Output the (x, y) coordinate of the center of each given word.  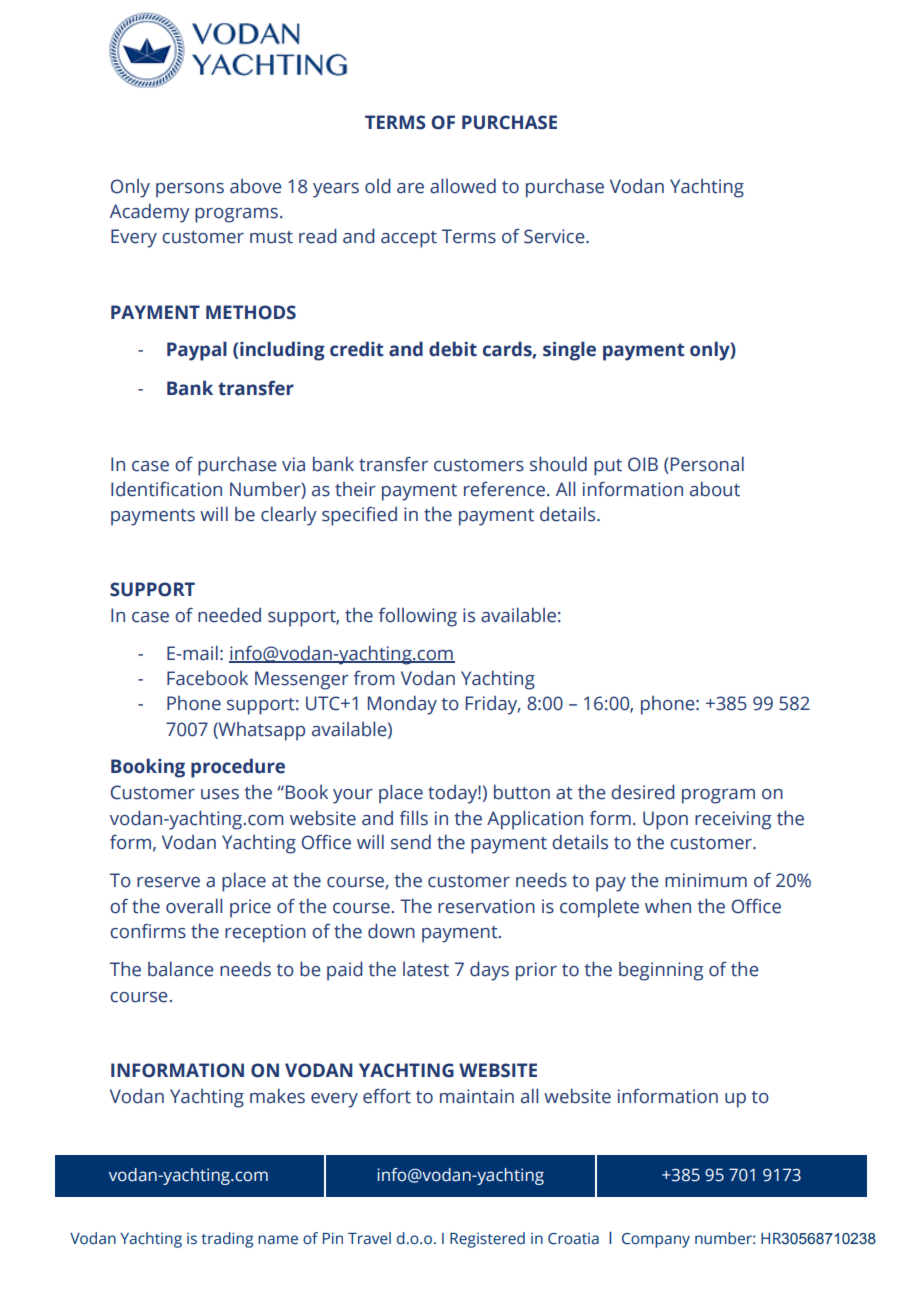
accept (409, 239)
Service (555, 236)
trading (227, 1240)
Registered (487, 1240)
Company (656, 1240)
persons (190, 190)
